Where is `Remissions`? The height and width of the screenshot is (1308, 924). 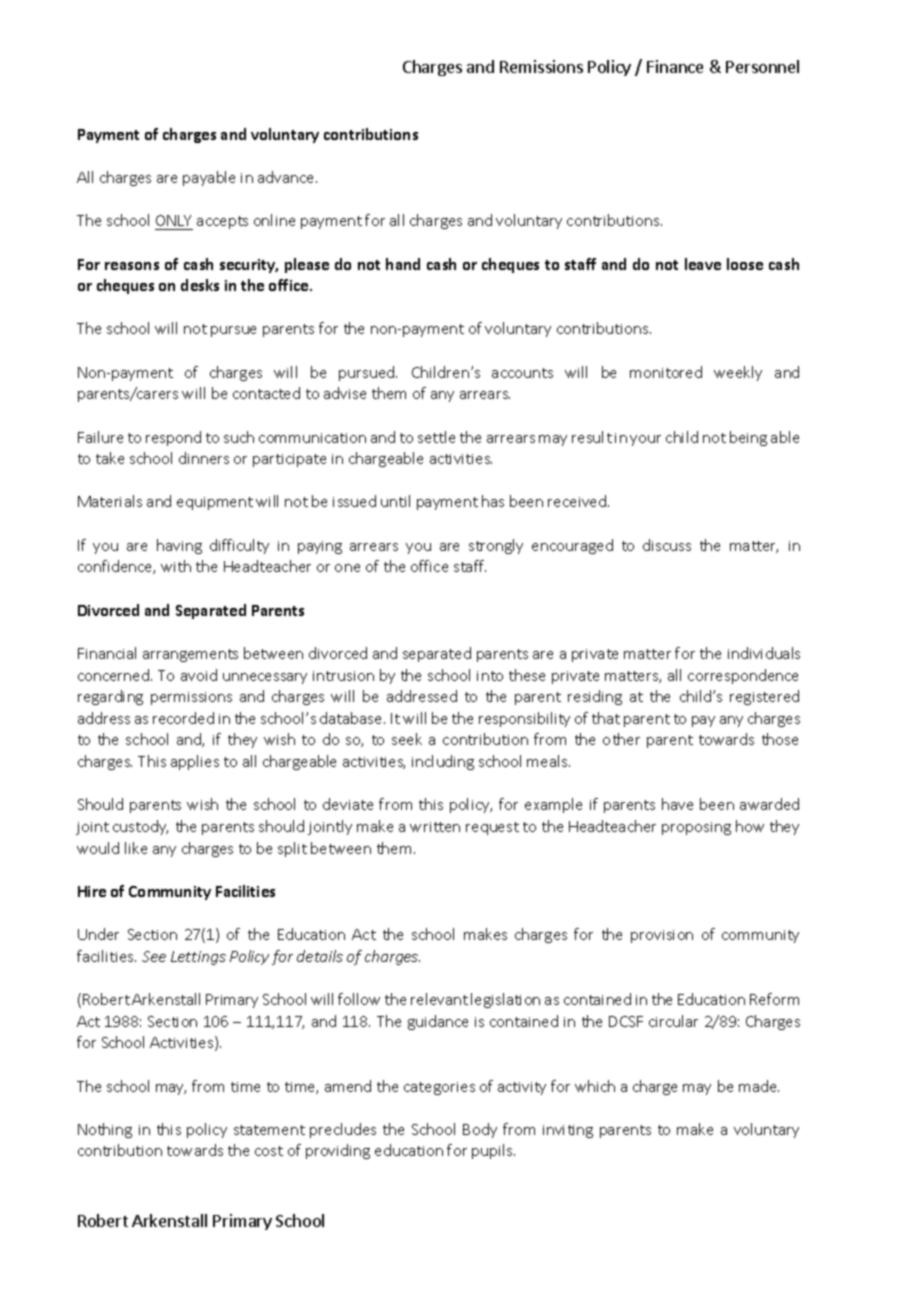 Remissions is located at coordinates (541, 66).
